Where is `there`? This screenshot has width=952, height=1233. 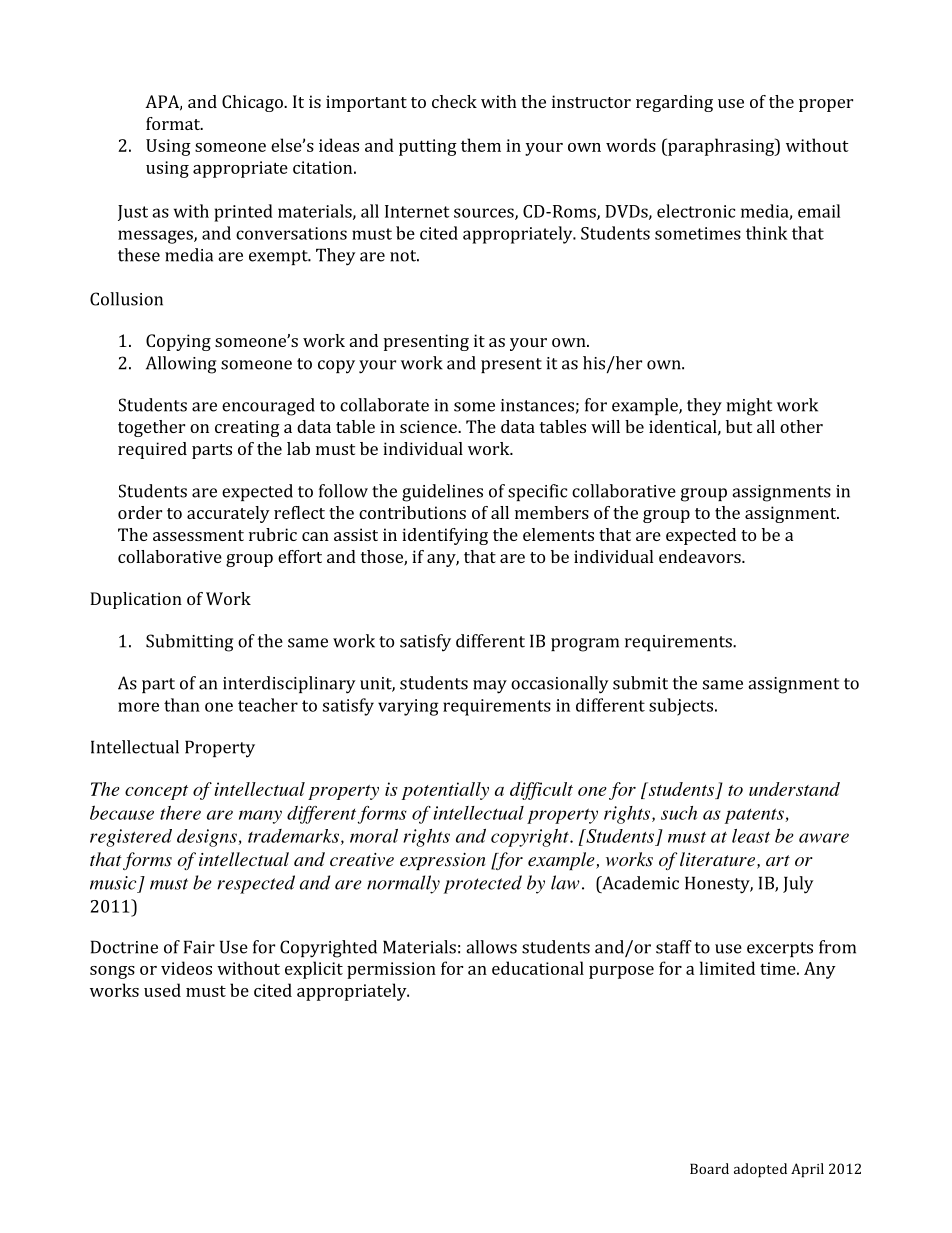 there is located at coordinates (180, 813).
